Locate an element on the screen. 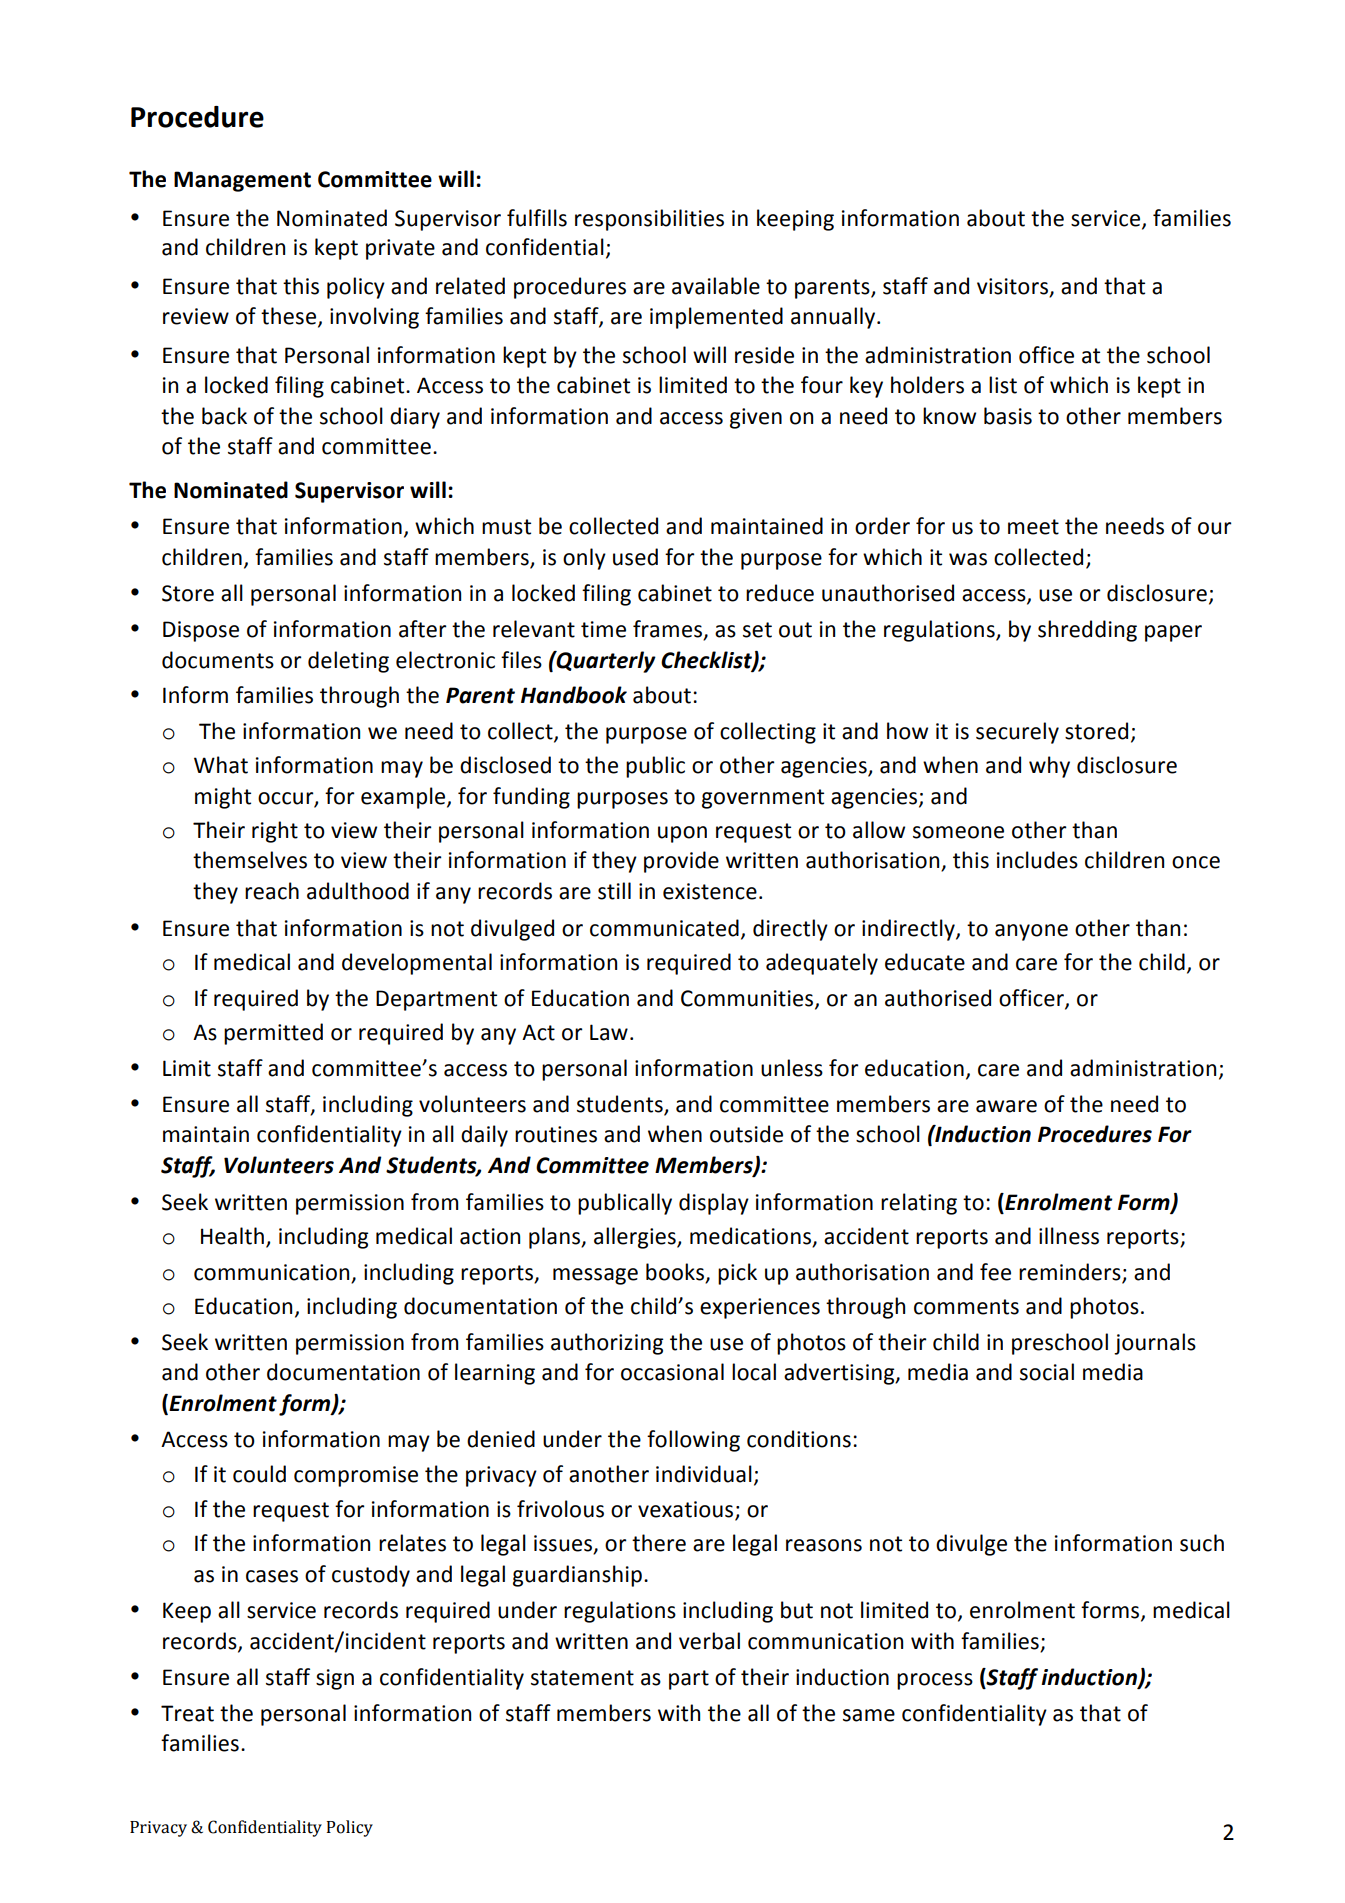 The height and width of the screenshot is (1903, 1345). deleting is located at coordinates (348, 662).
